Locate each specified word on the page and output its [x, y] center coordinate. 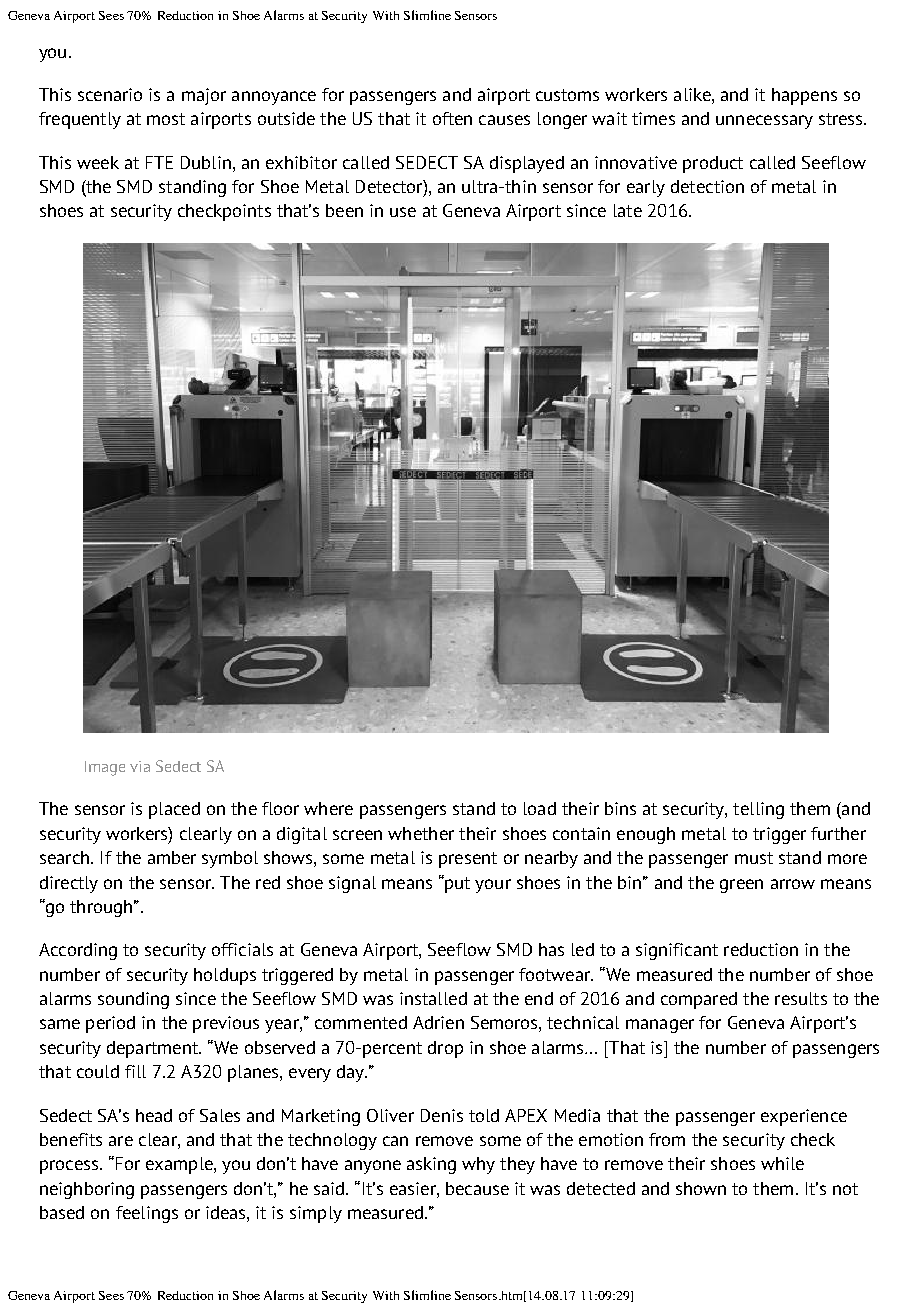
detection [707, 186]
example [180, 1165]
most [166, 119]
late [628, 210]
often [452, 118]
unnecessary [764, 122]
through [101, 908]
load [540, 808]
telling [758, 810]
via [140, 766]
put [456, 884]
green [741, 886]
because [477, 1188]
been [344, 210]
